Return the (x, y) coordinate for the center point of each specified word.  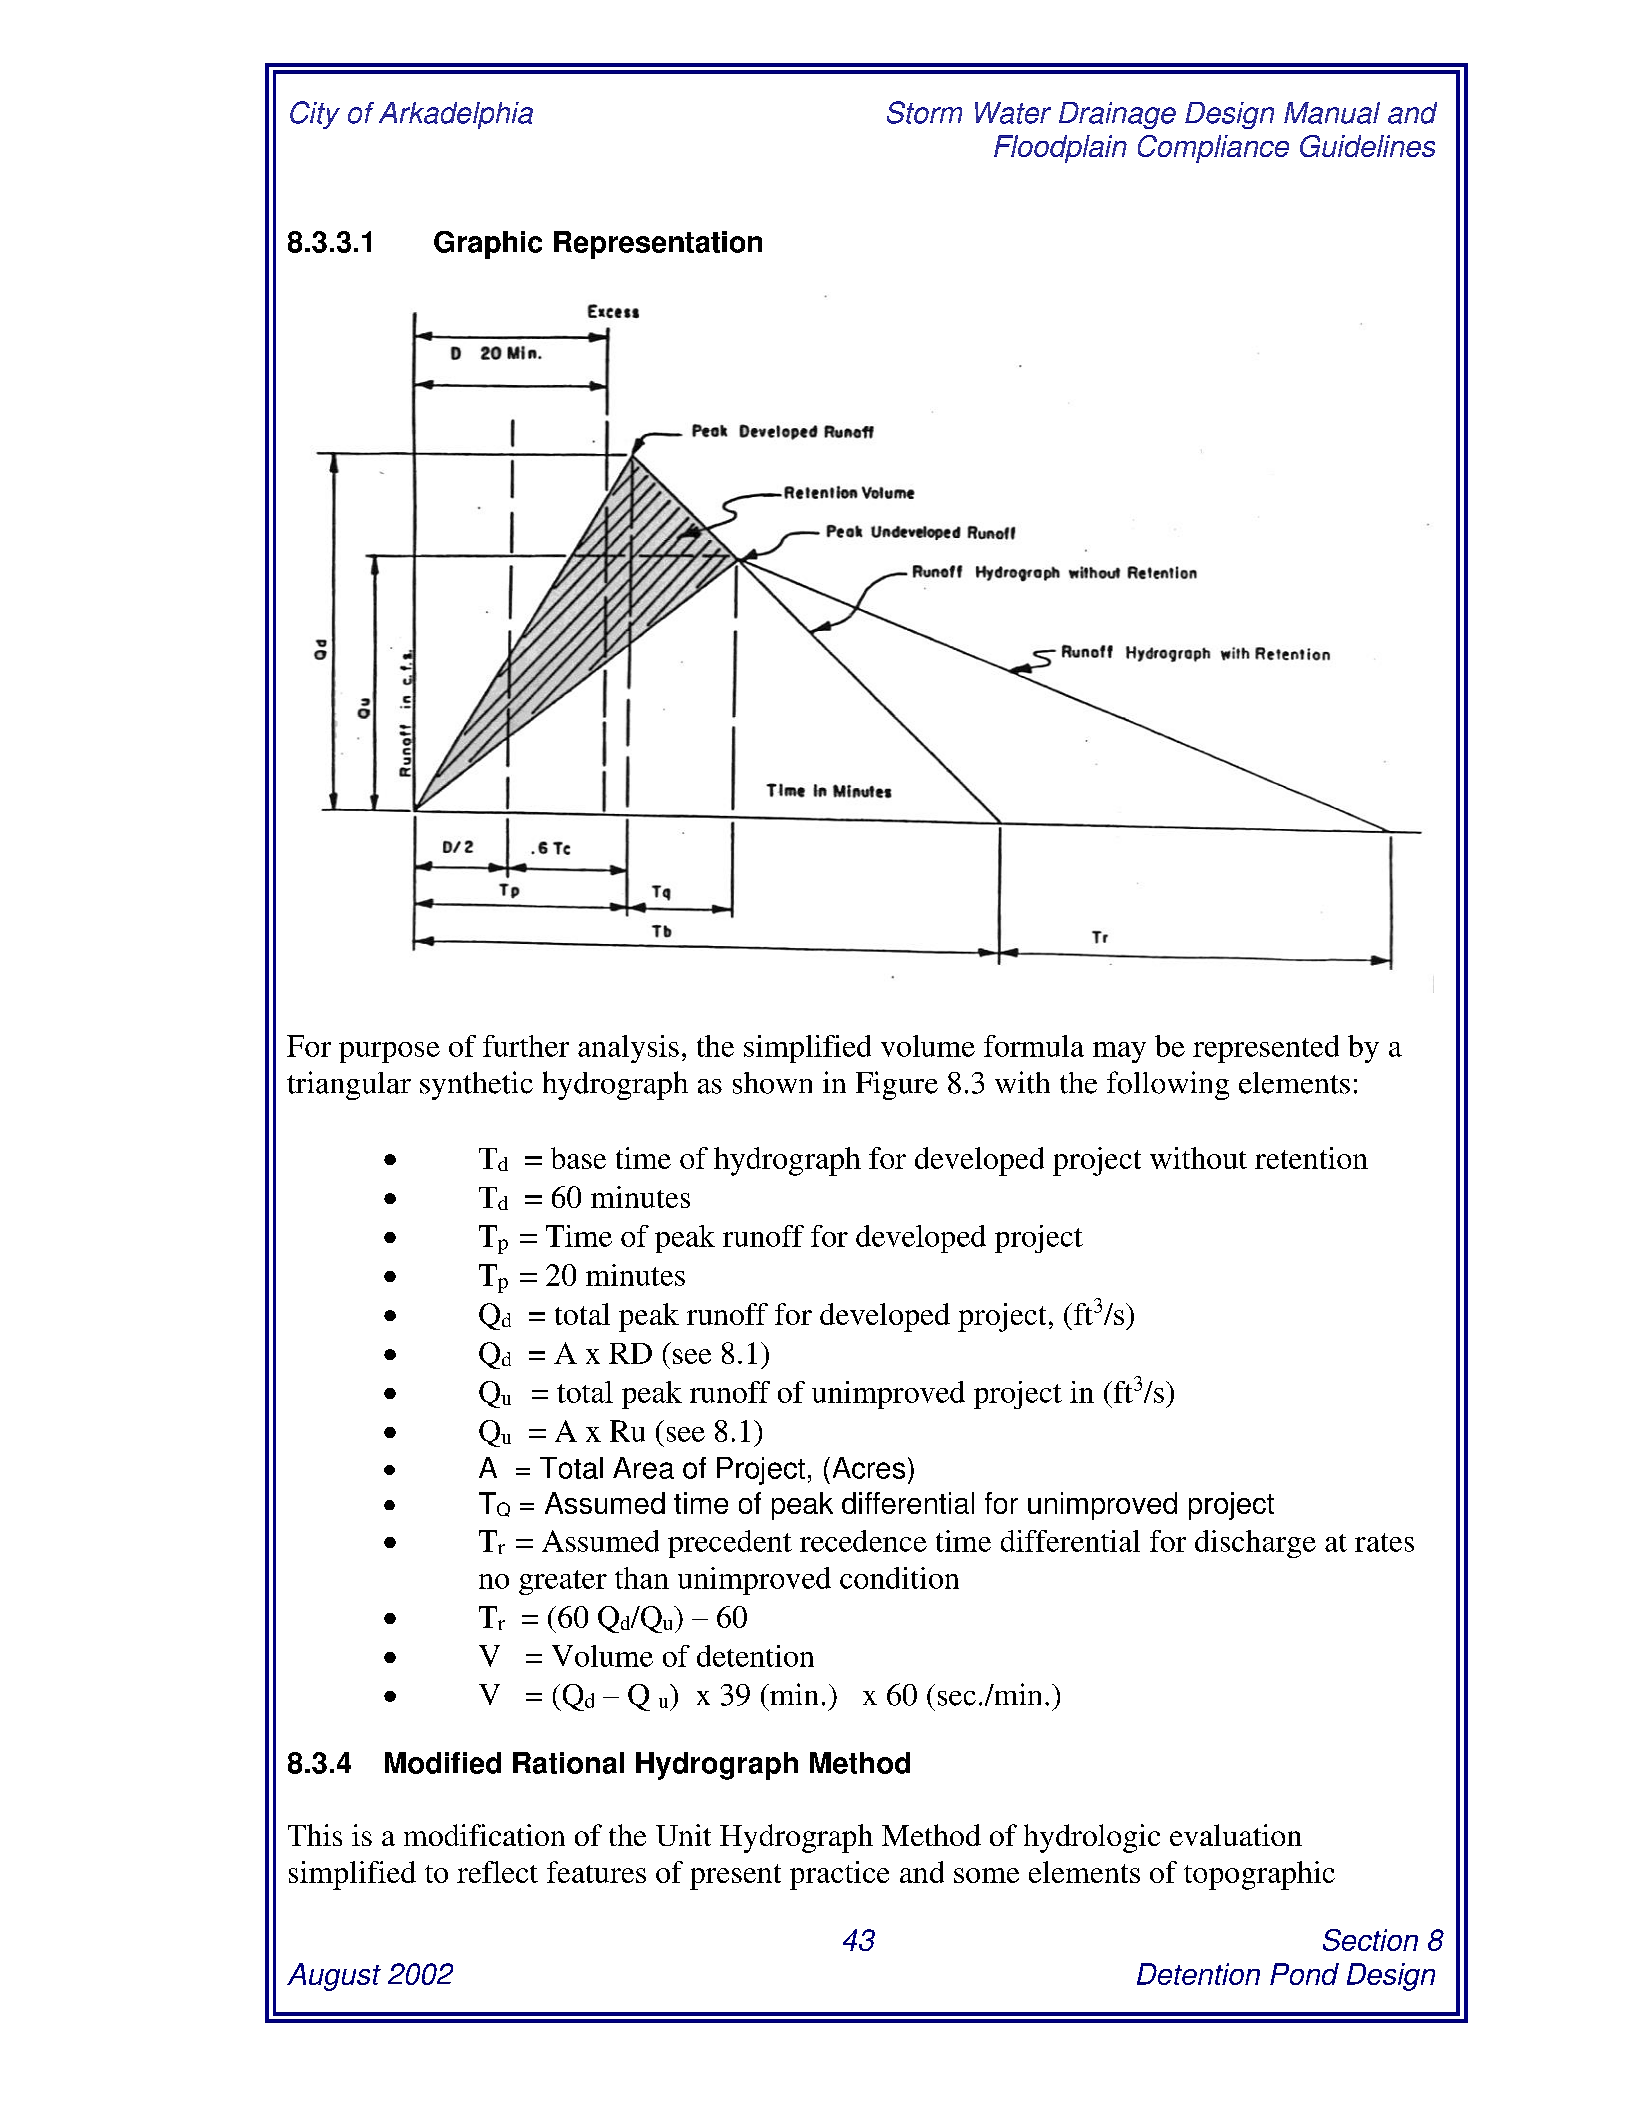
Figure (897, 1085)
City (315, 115)
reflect (497, 1872)
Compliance (1213, 149)
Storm (924, 112)
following (1168, 1085)
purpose (389, 1052)
